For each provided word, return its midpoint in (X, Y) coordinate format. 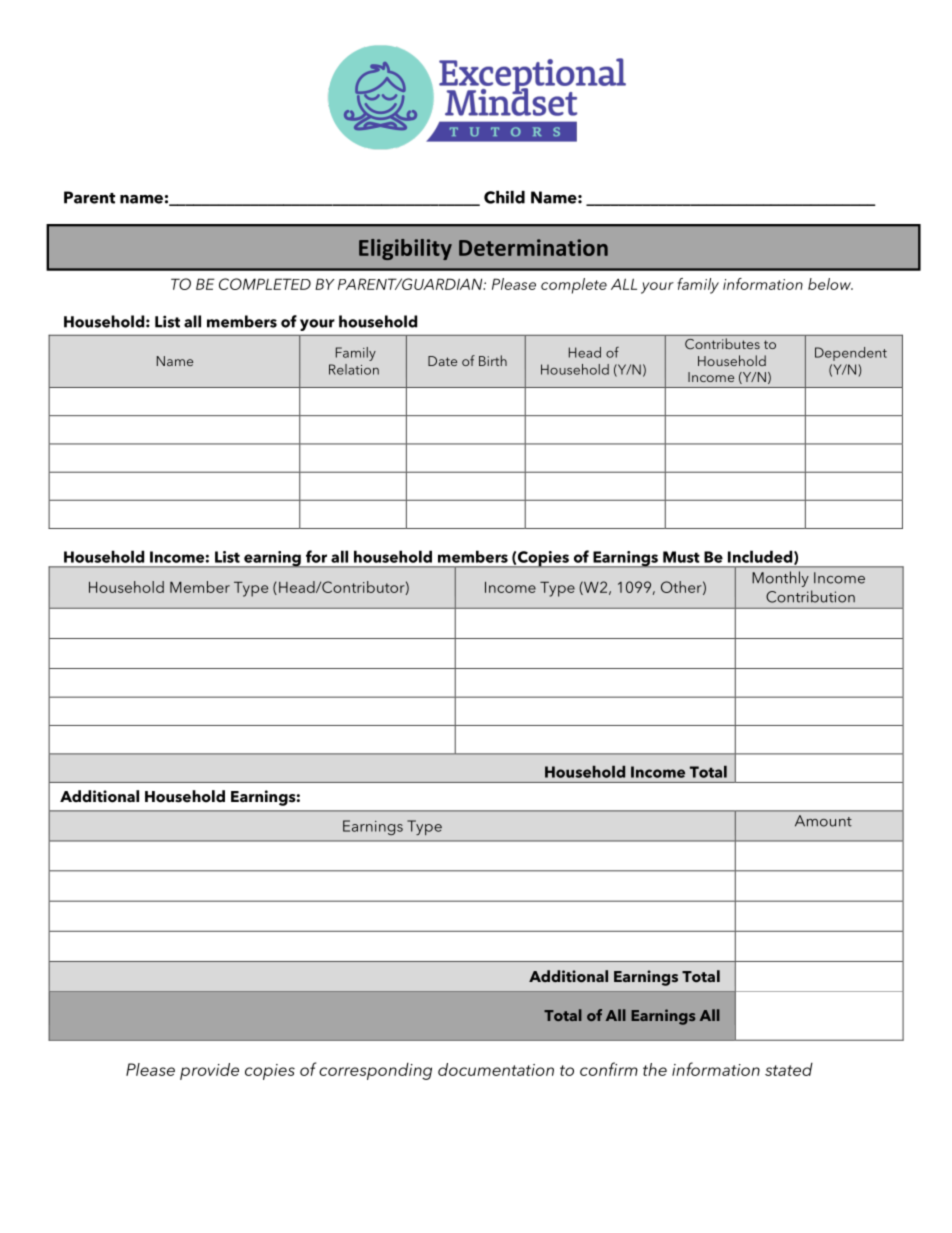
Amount (823, 821)
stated (789, 1069)
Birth (493, 360)
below (830, 284)
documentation (496, 1069)
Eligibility (405, 249)
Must (681, 557)
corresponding (375, 1071)
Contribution (810, 596)
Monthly (780, 579)
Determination (533, 247)
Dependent (851, 354)
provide (209, 1071)
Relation (354, 369)
